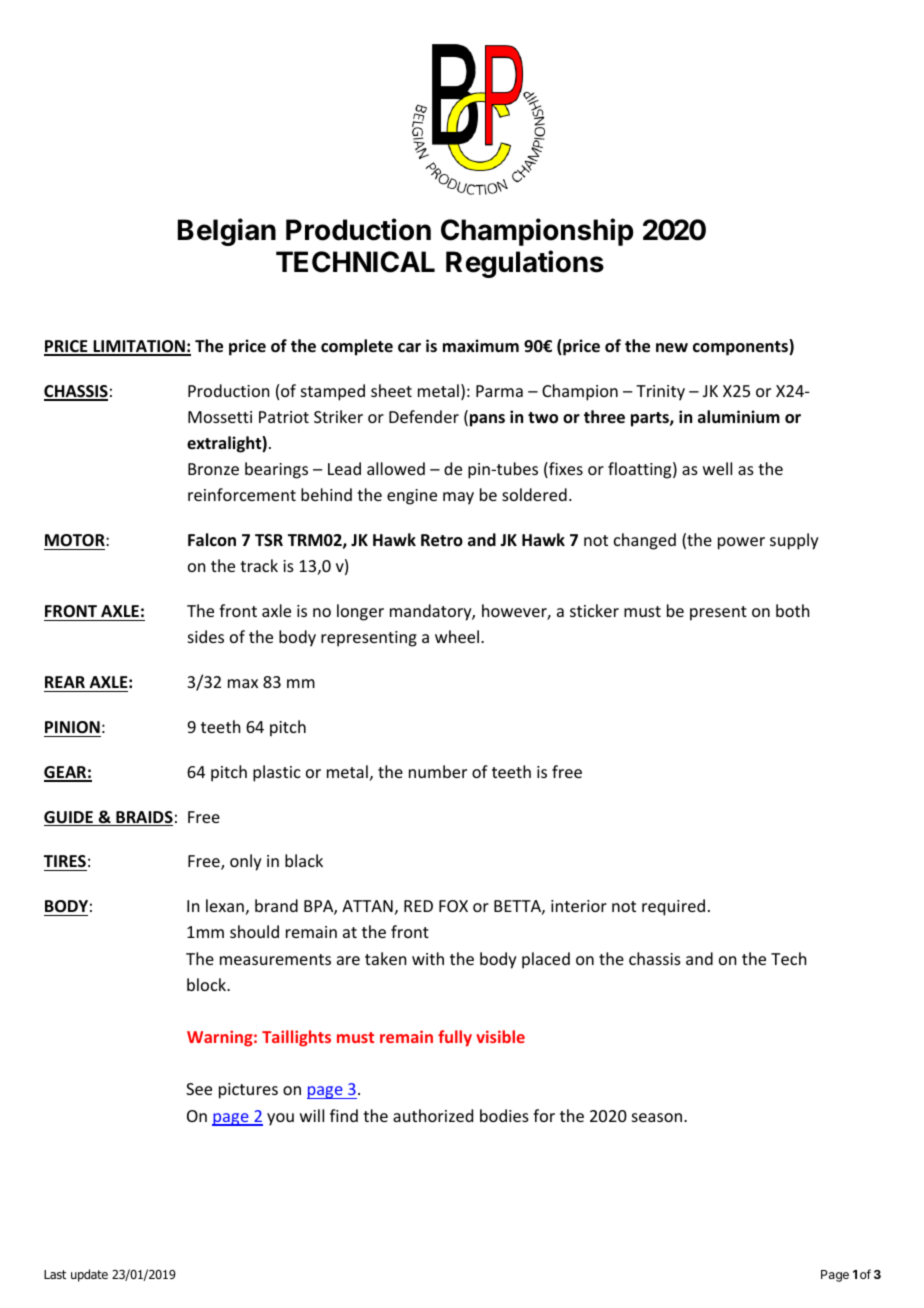 This screenshot has height=1308, width=924. What do you see at coordinates (227, 232) in the screenshot?
I see `Belgian` at bounding box center [227, 232].
